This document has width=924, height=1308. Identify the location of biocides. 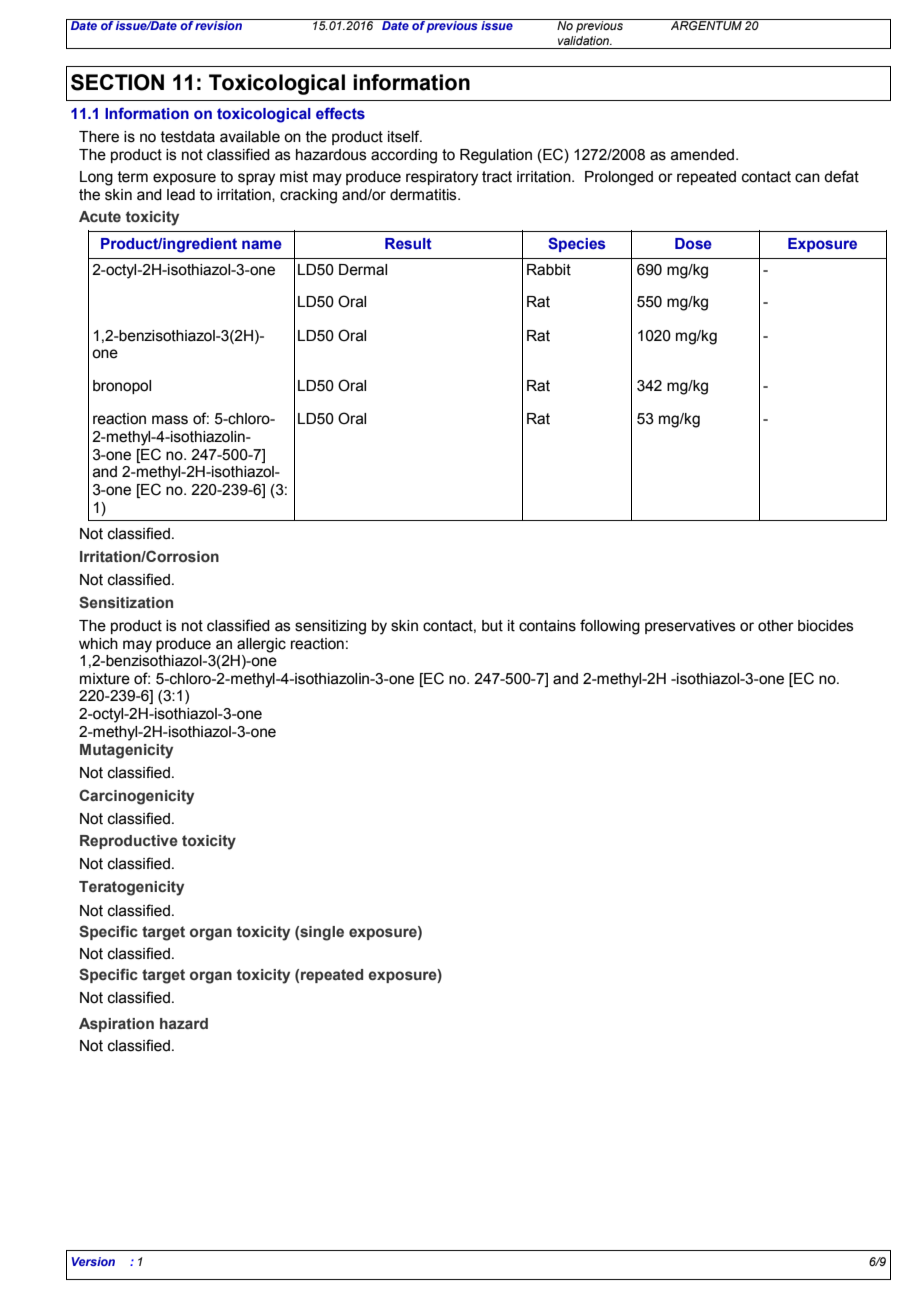
(826, 626).
